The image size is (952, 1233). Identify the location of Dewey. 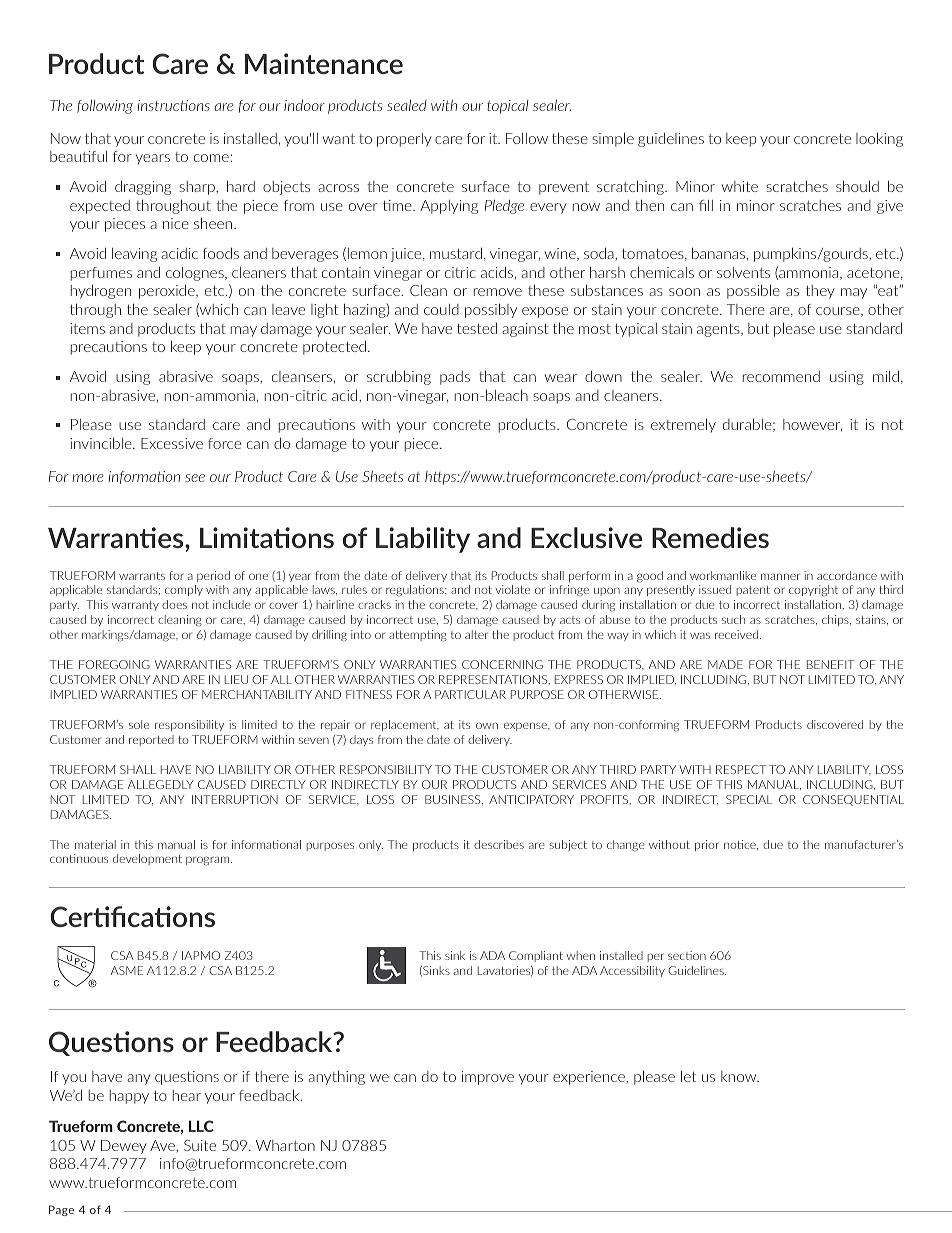
(124, 1147).
